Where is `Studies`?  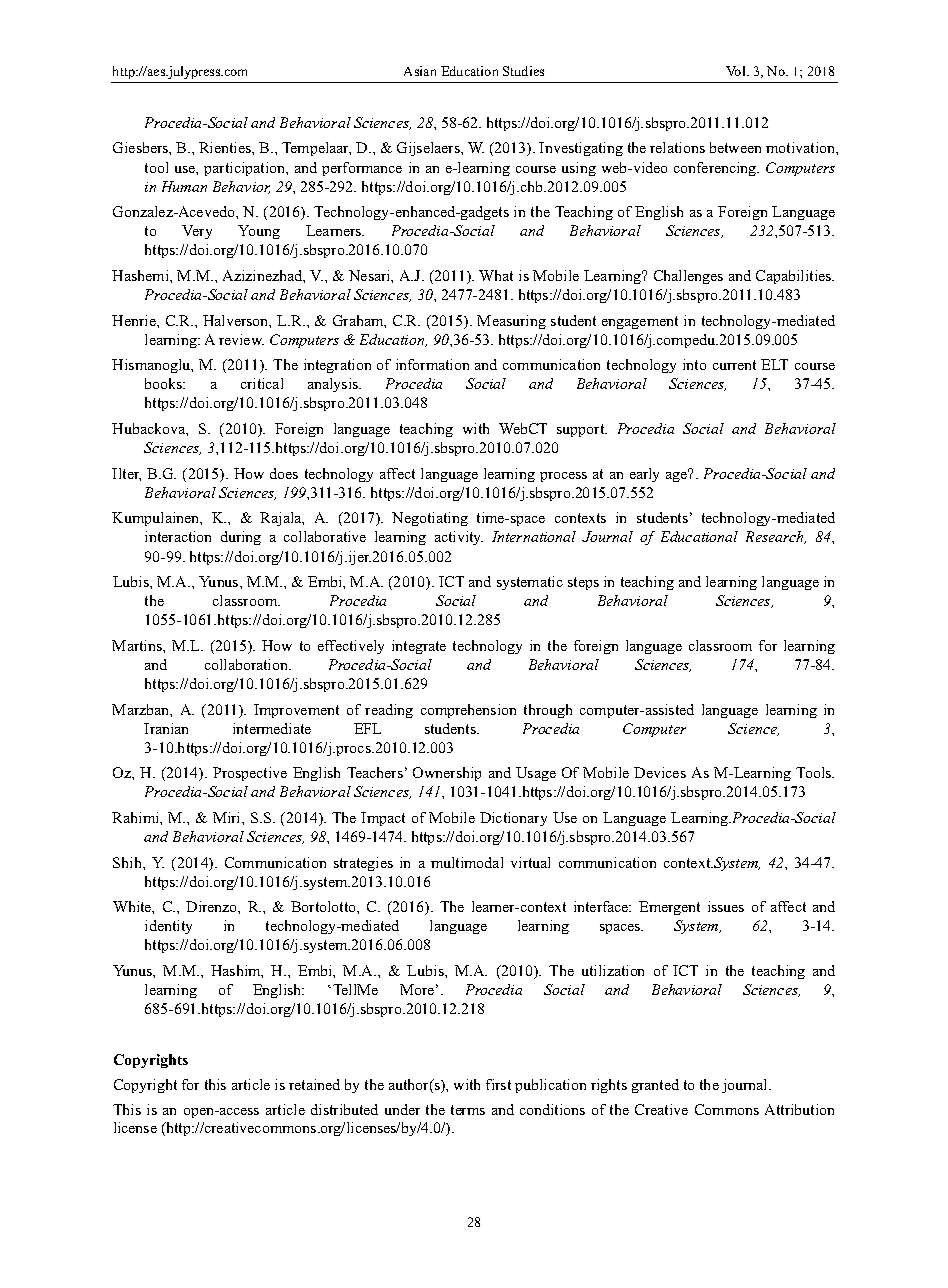 Studies is located at coordinates (523, 71).
